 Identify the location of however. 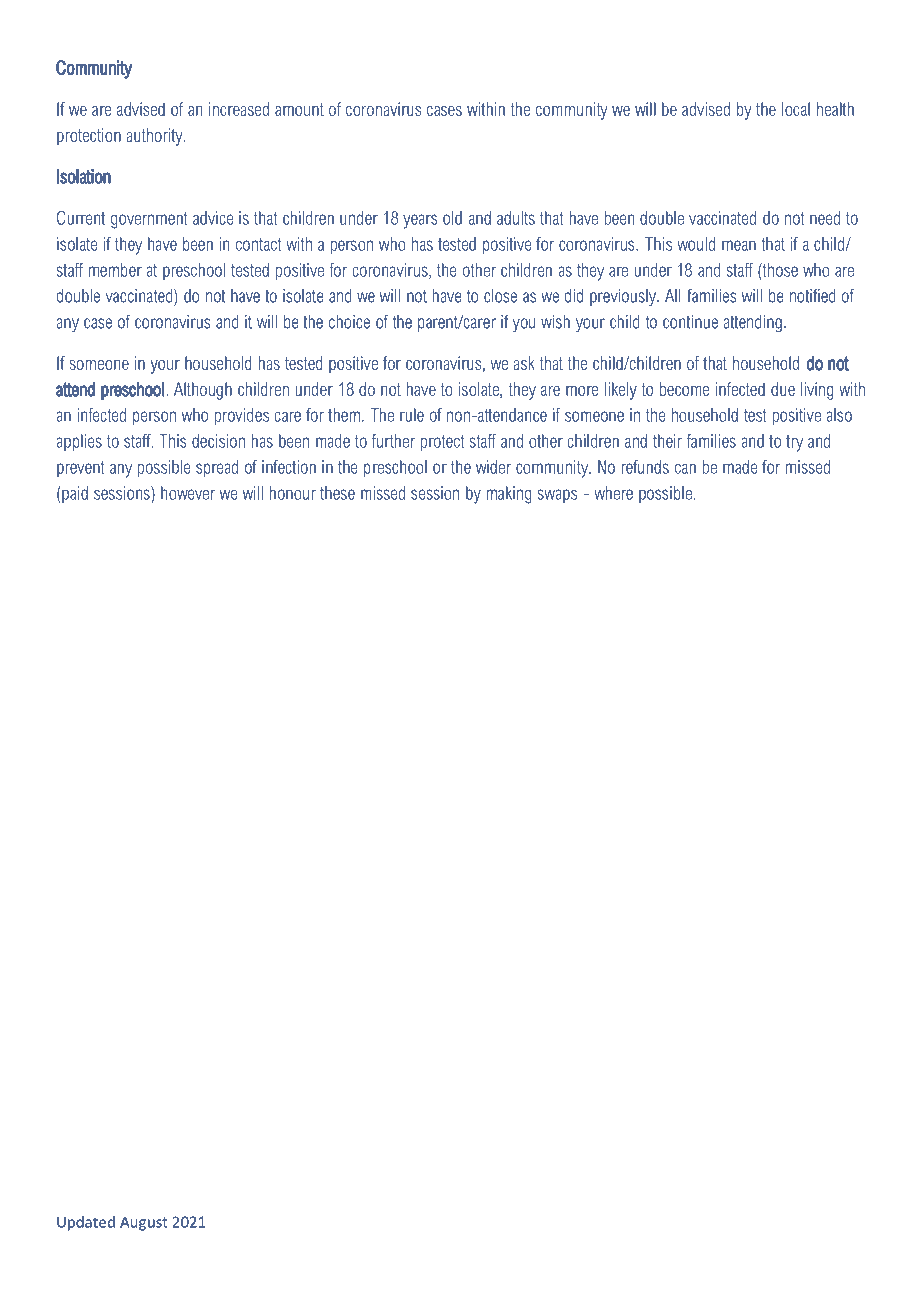
(188, 493).
